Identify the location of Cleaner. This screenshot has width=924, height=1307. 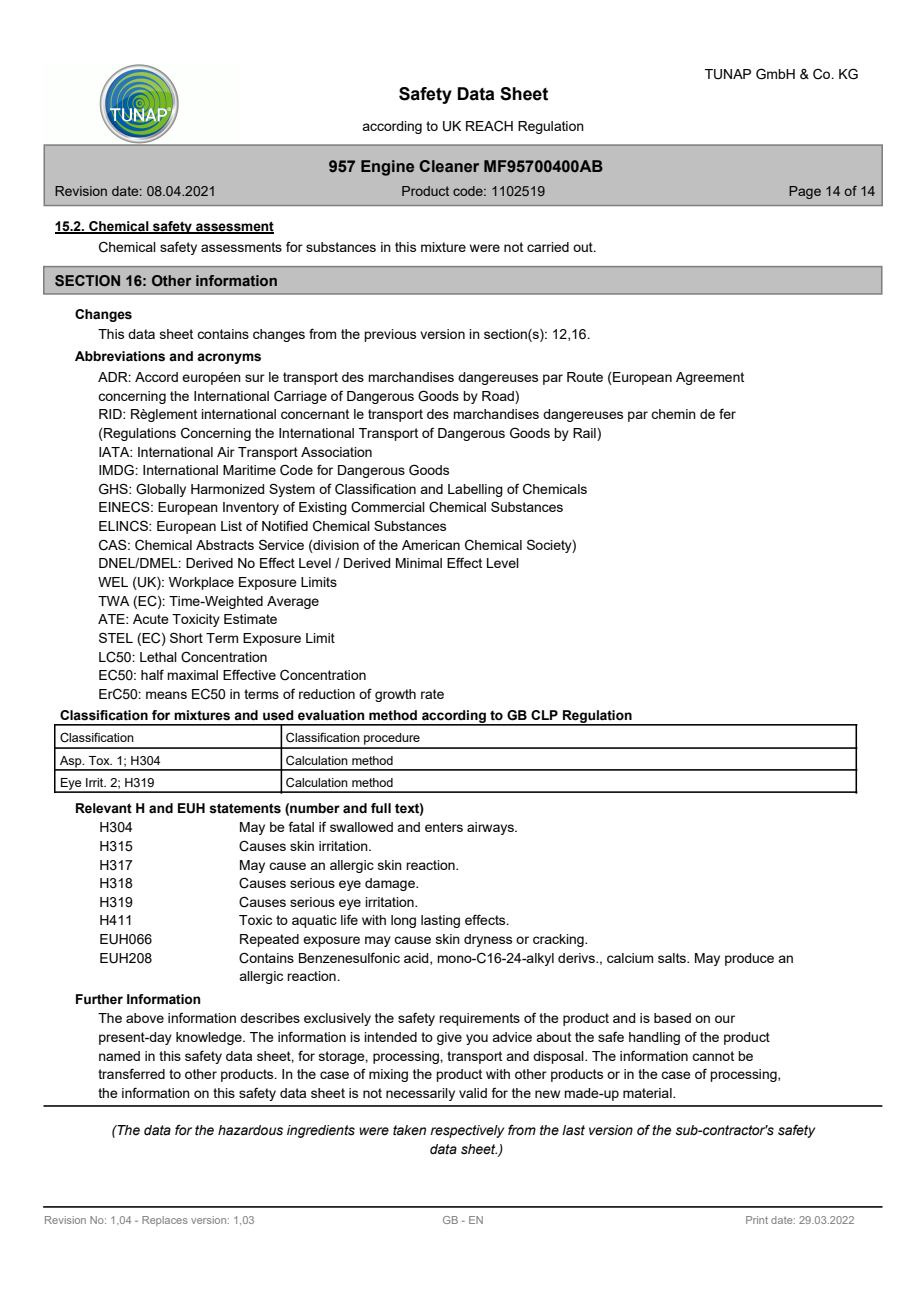
(449, 166).
